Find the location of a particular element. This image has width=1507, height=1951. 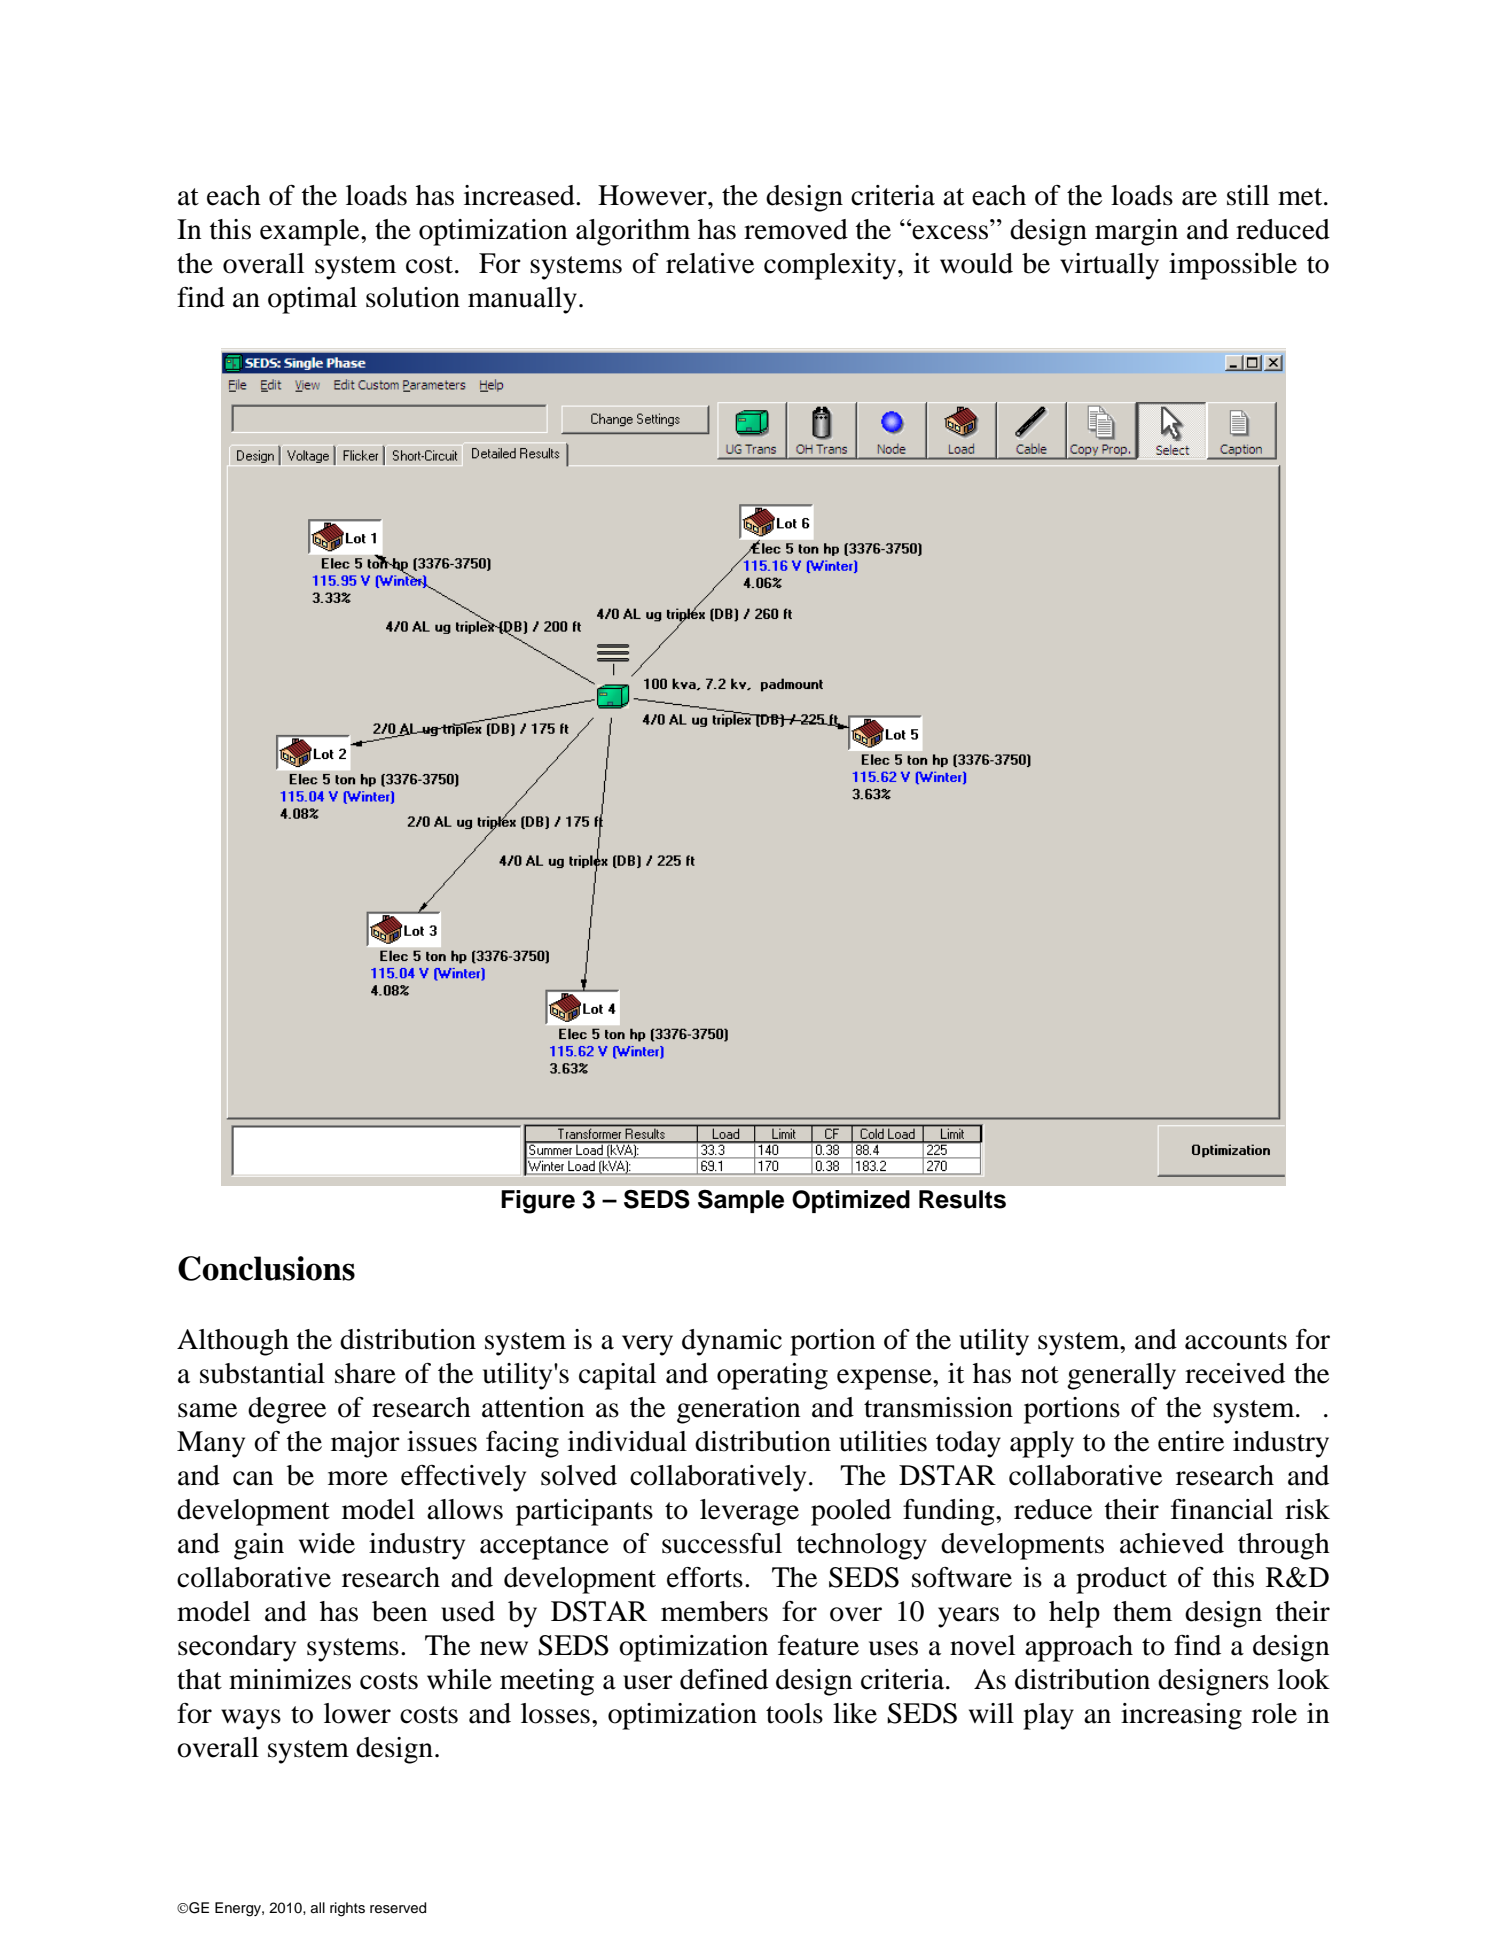

margin is located at coordinates (1136, 232).
